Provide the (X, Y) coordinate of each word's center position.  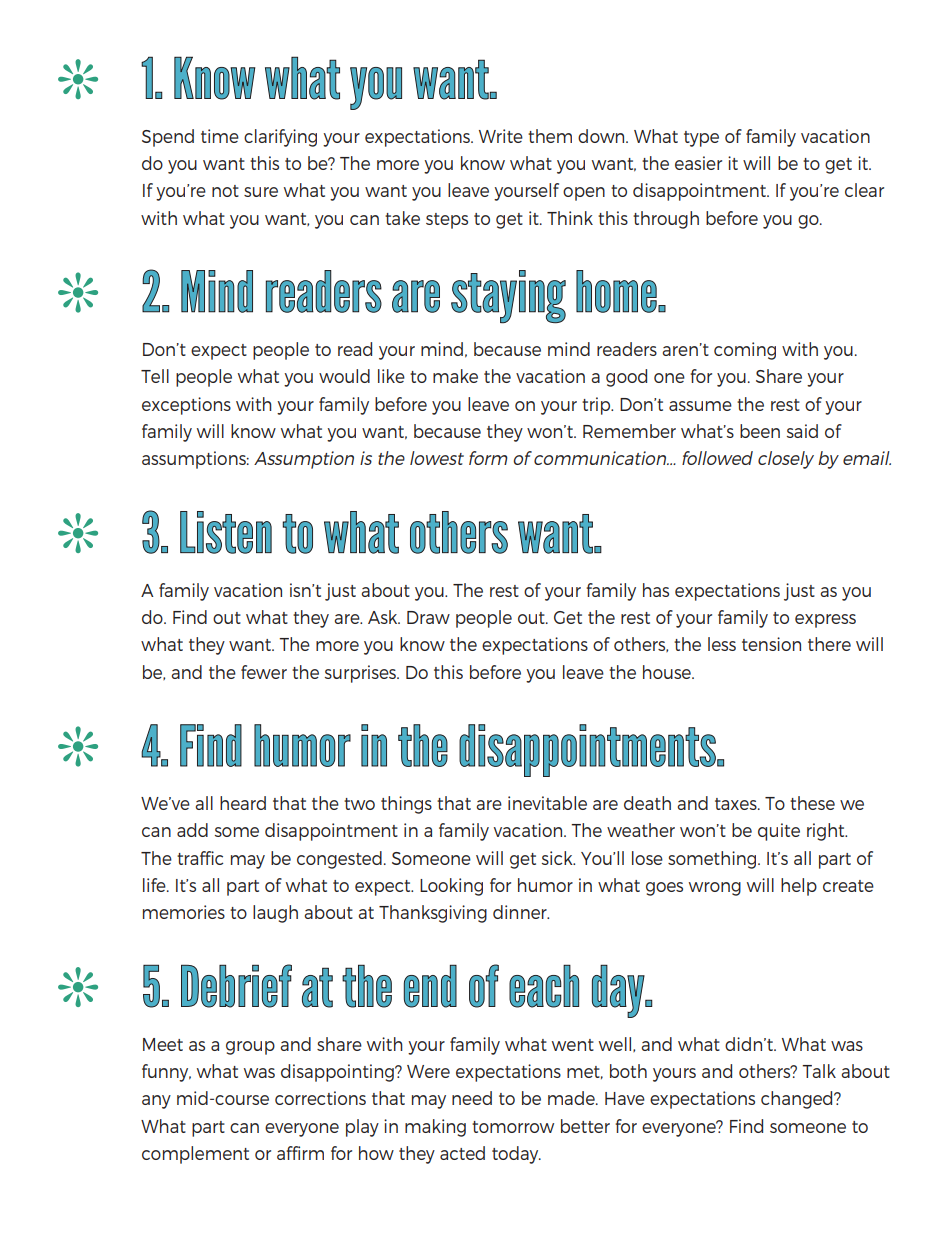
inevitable (547, 803)
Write (501, 136)
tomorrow (513, 1127)
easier (698, 163)
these (812, 803)
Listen (226, 532)
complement (195, 1155)
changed (798, 1100)
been (760, 431)
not (225, 191)
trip (597, 406)
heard (243, 803)
